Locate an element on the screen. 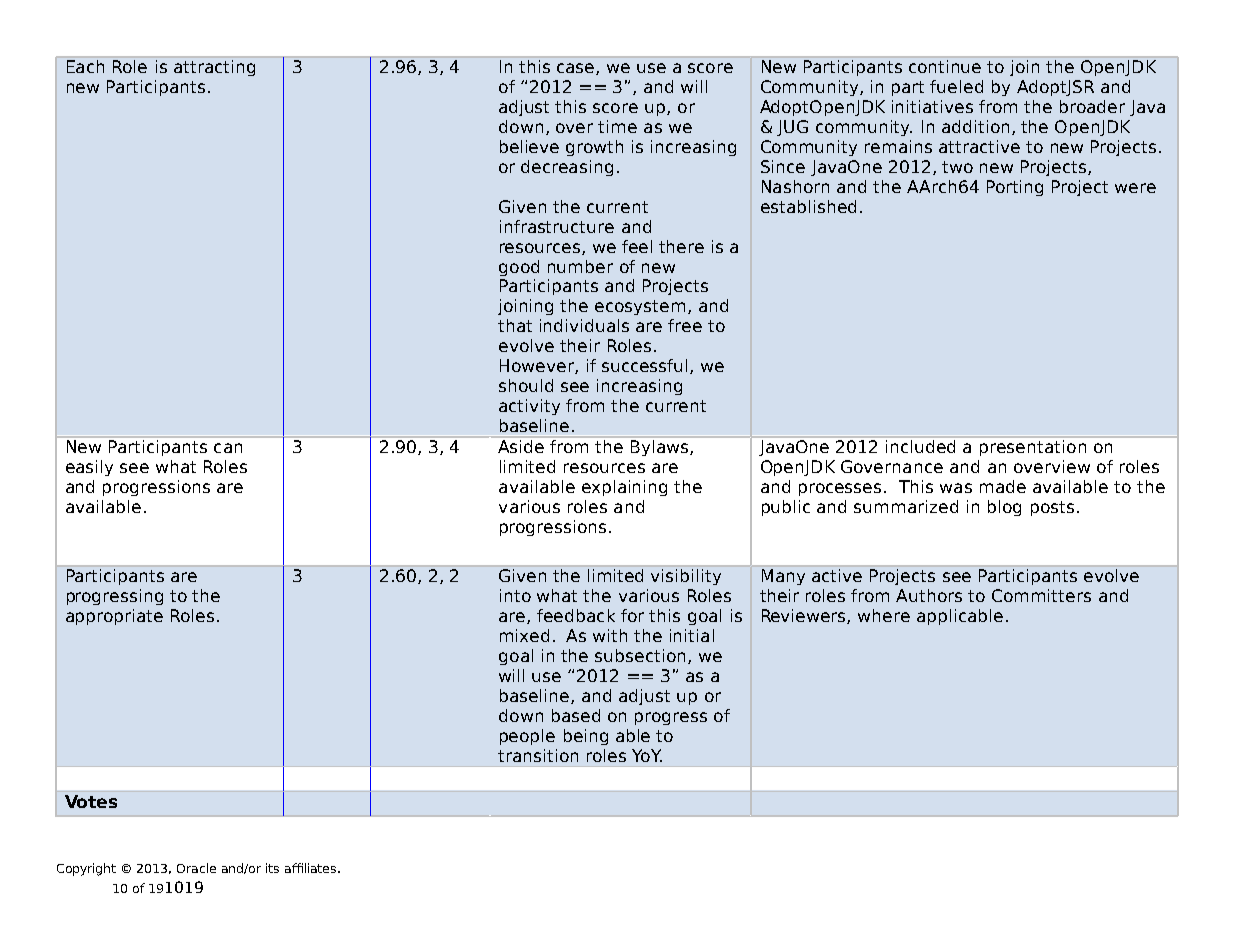 The width and height of the screenshot is (1233, 952). individuals is located at coordinates (584, 325).
